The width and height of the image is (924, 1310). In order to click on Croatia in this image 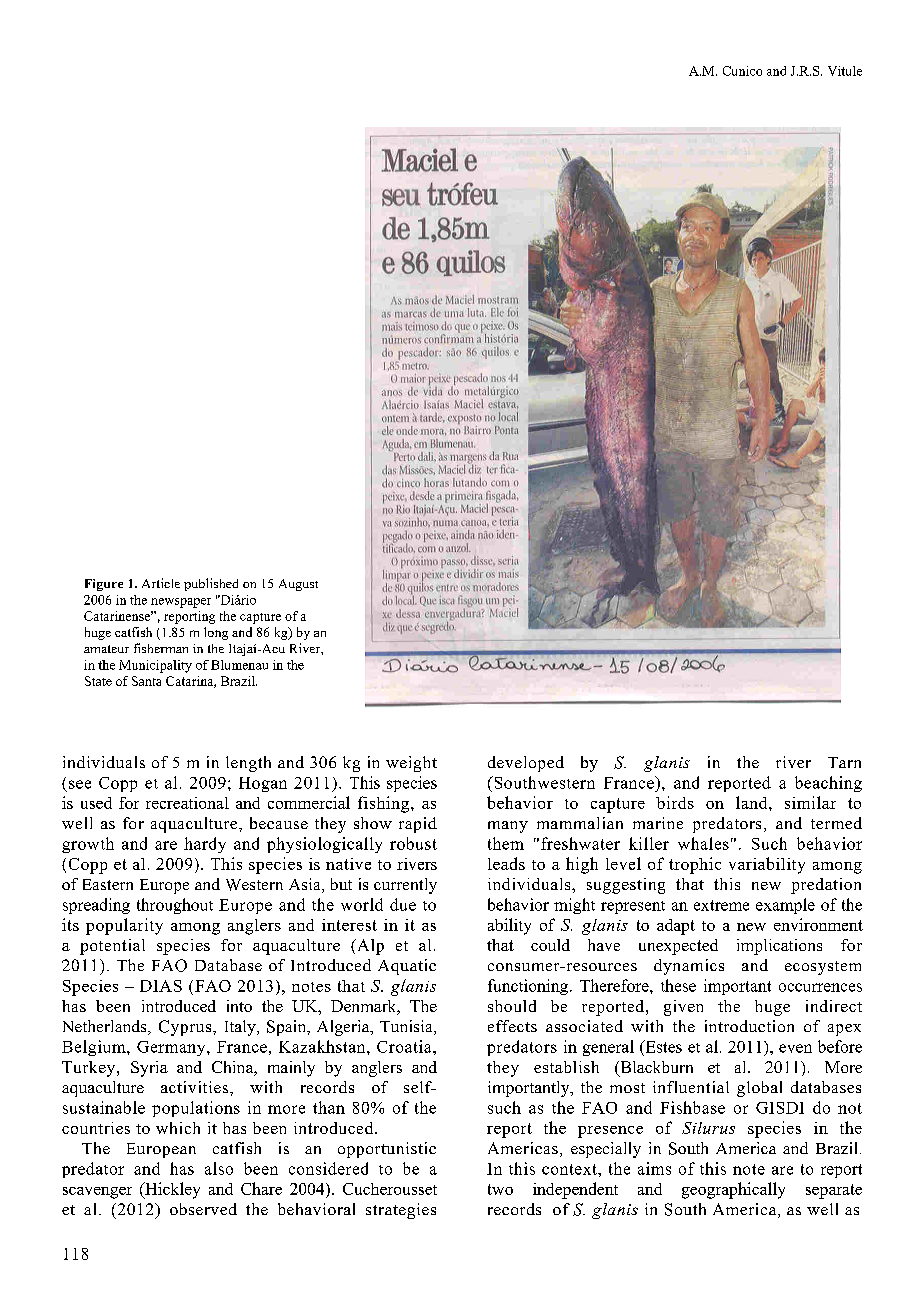, I will do `click(405, 1046)`.
